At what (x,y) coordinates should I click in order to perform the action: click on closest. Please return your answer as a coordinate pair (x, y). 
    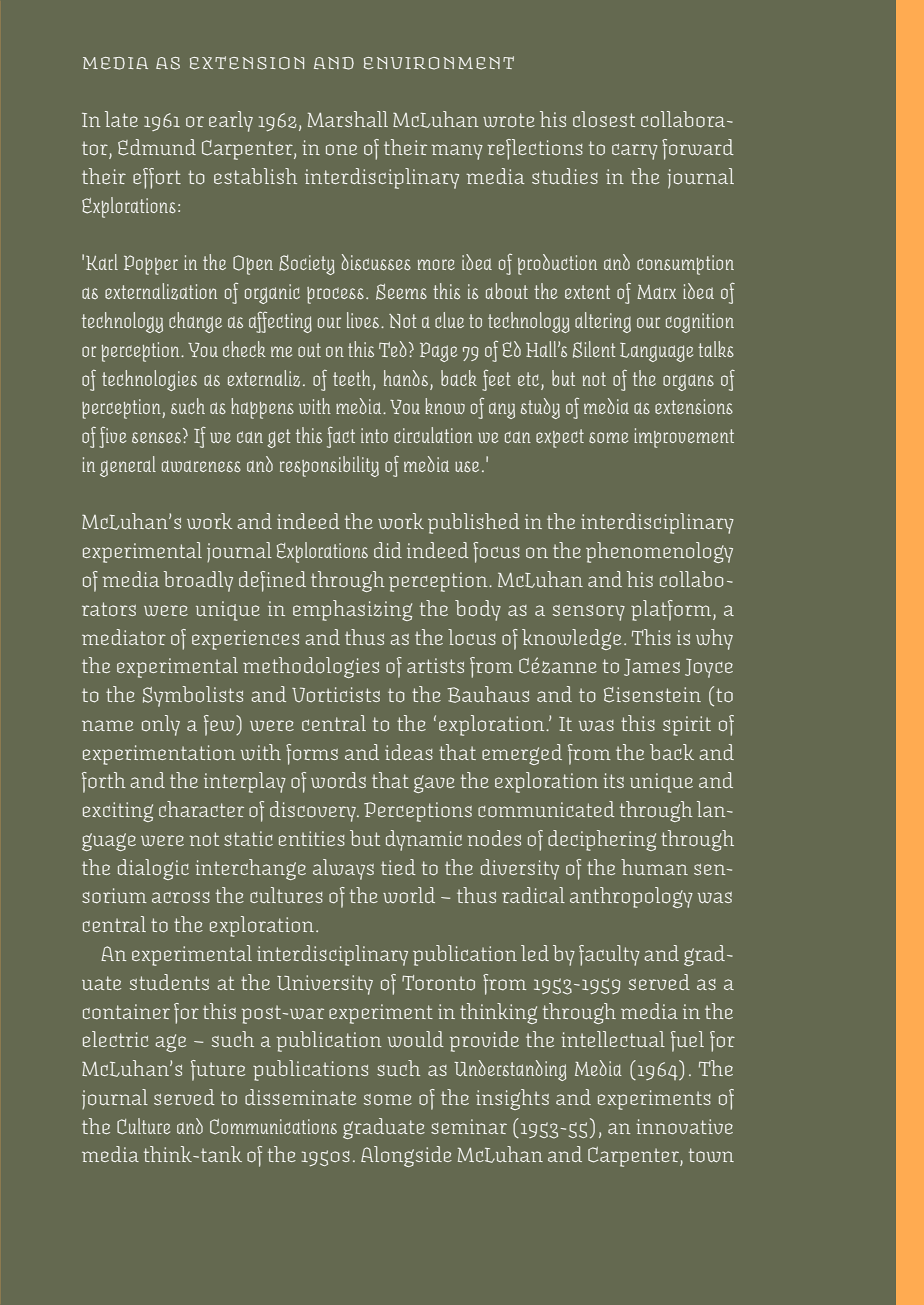
    Looking at the image, I should click on (604, 119).
